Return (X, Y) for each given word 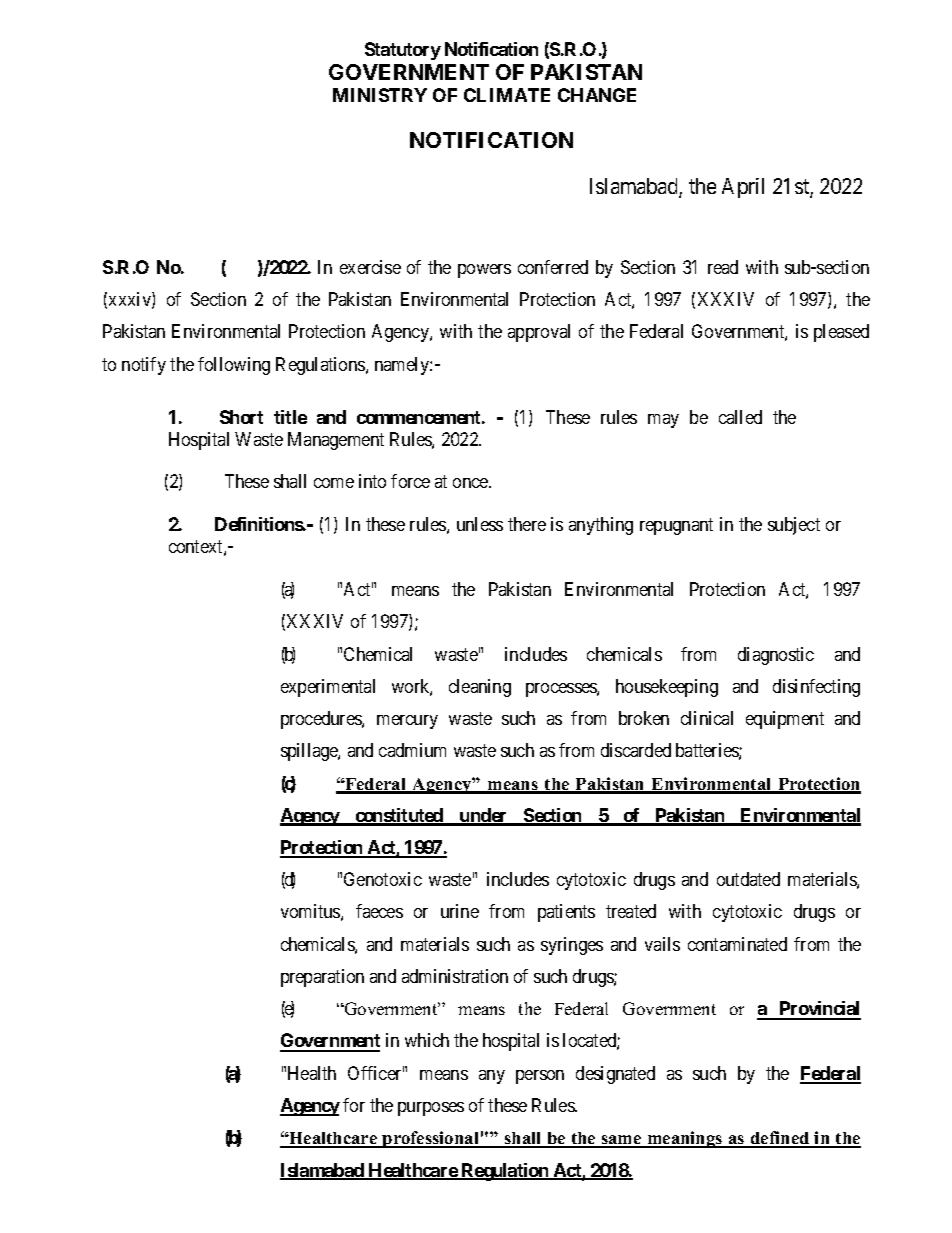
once (471, 483)
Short (241, 417)
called (740, 417)
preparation (322, 978)
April (743, 188)
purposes (431, 1109)
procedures (322, 720)
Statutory (403, 51)
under (483, 816)
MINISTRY (380, 95)
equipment (785, 720)
